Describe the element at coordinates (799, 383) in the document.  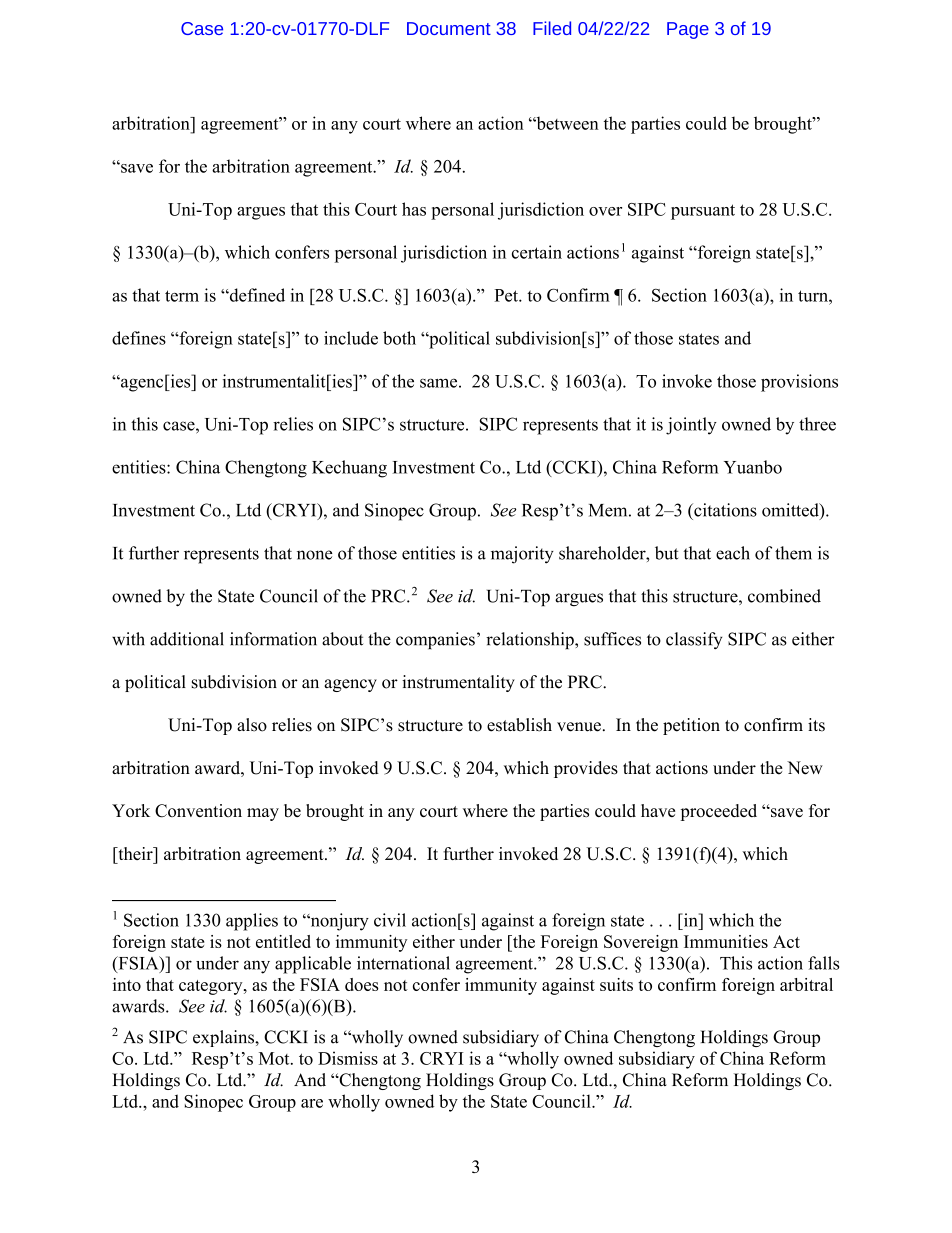
I see `provisions` at that location.
